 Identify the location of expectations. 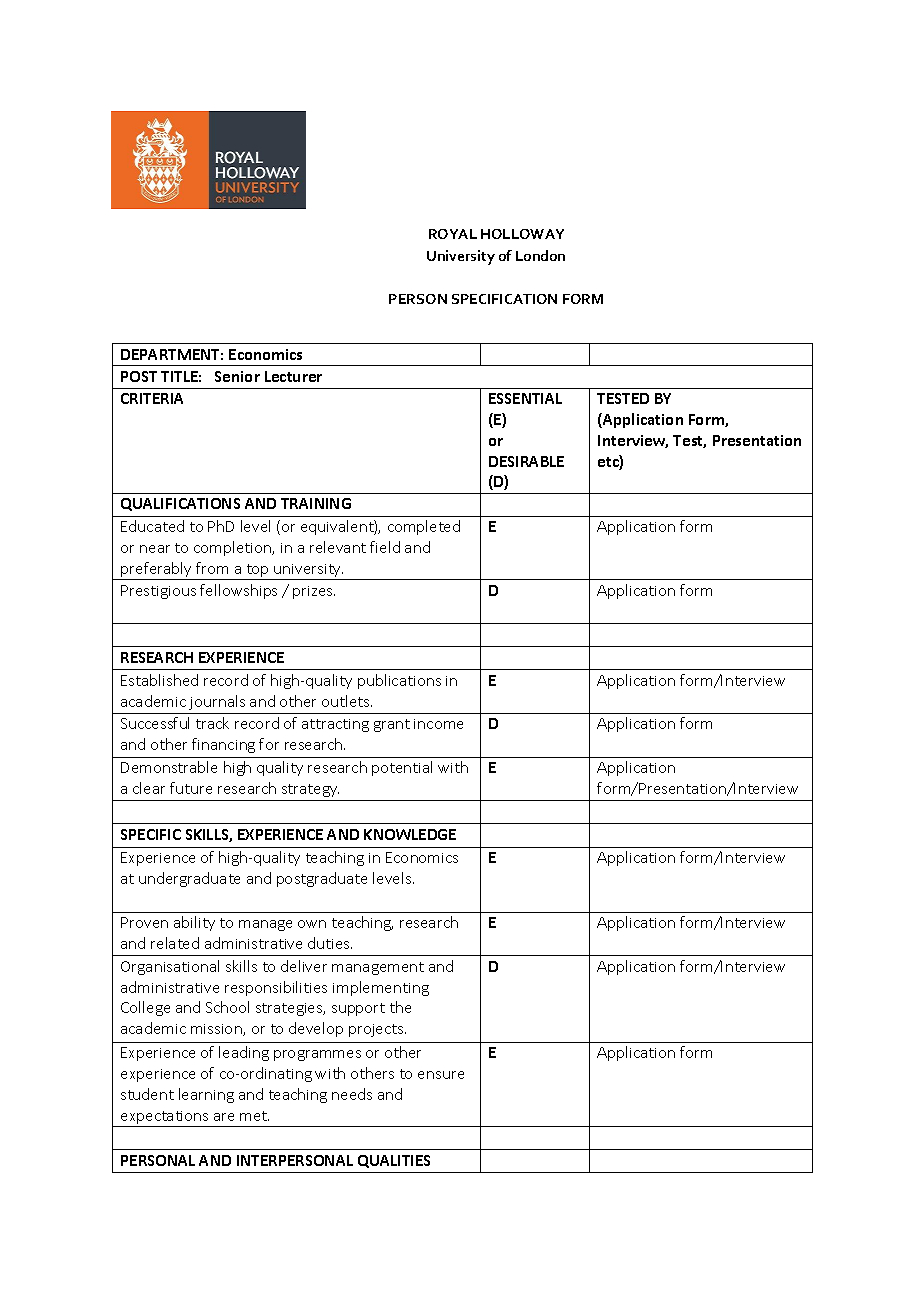
(165, 1119).
